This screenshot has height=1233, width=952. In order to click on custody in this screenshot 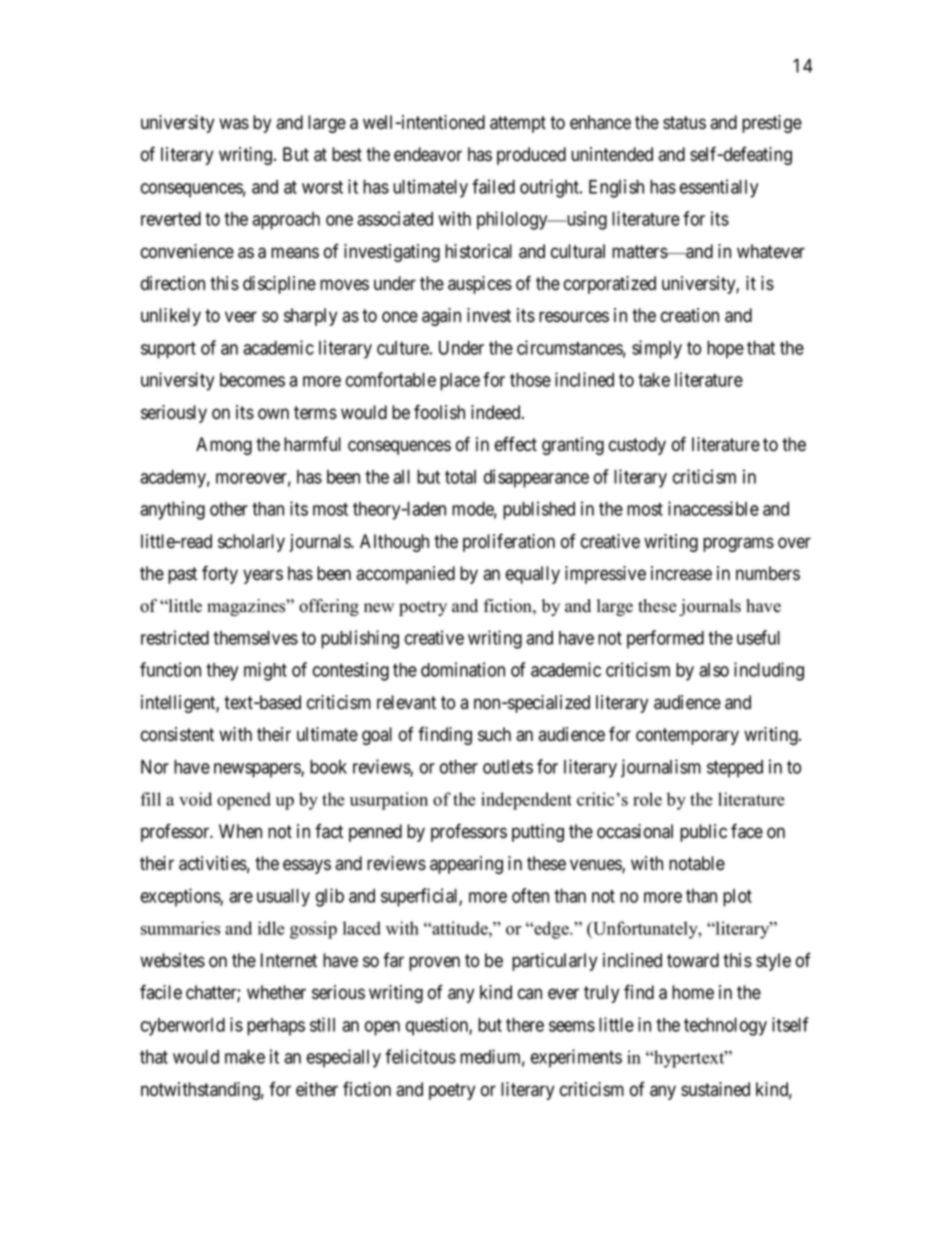, I will do `click(637, 446)`.
